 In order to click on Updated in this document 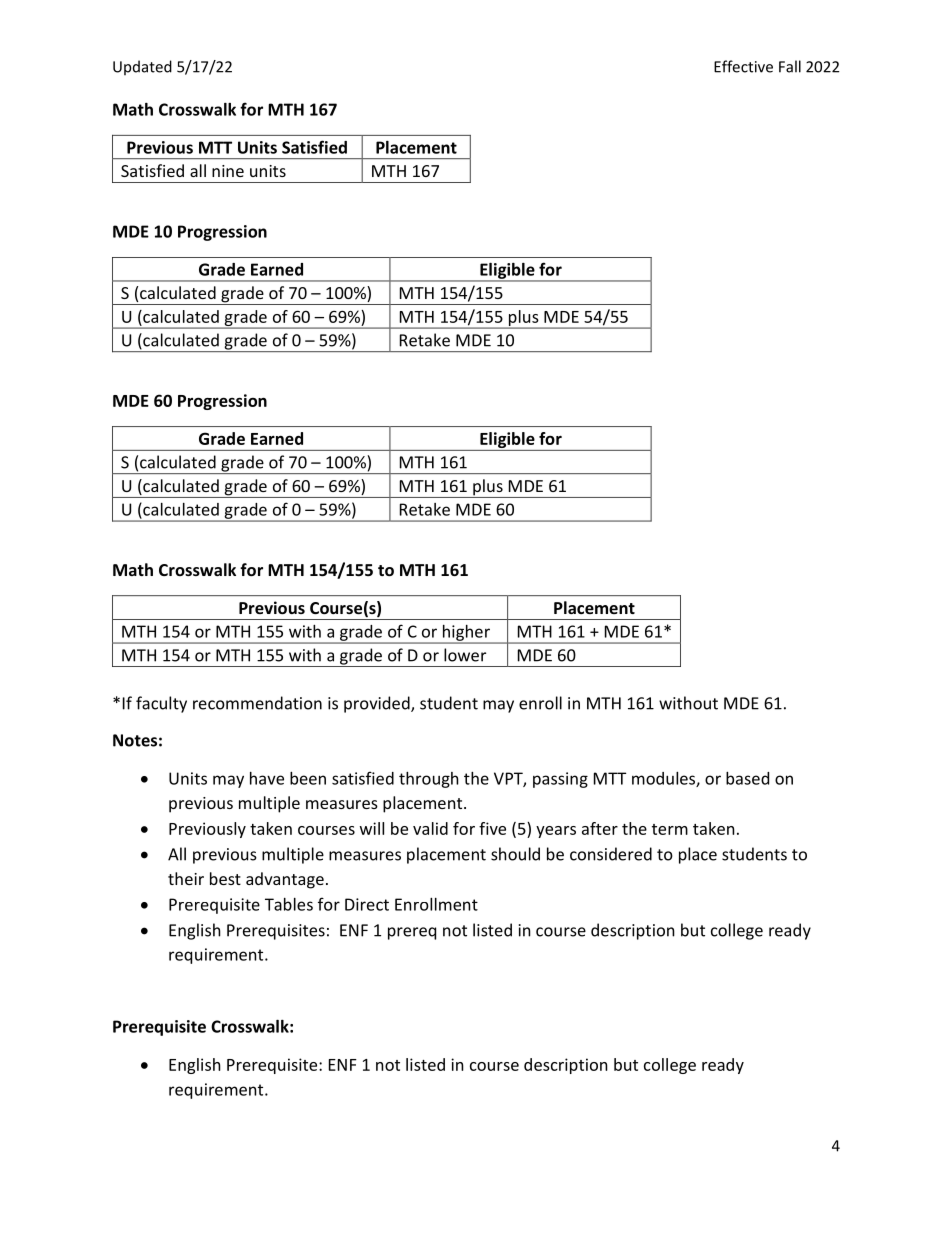, I will do `click(142, 68)`.
